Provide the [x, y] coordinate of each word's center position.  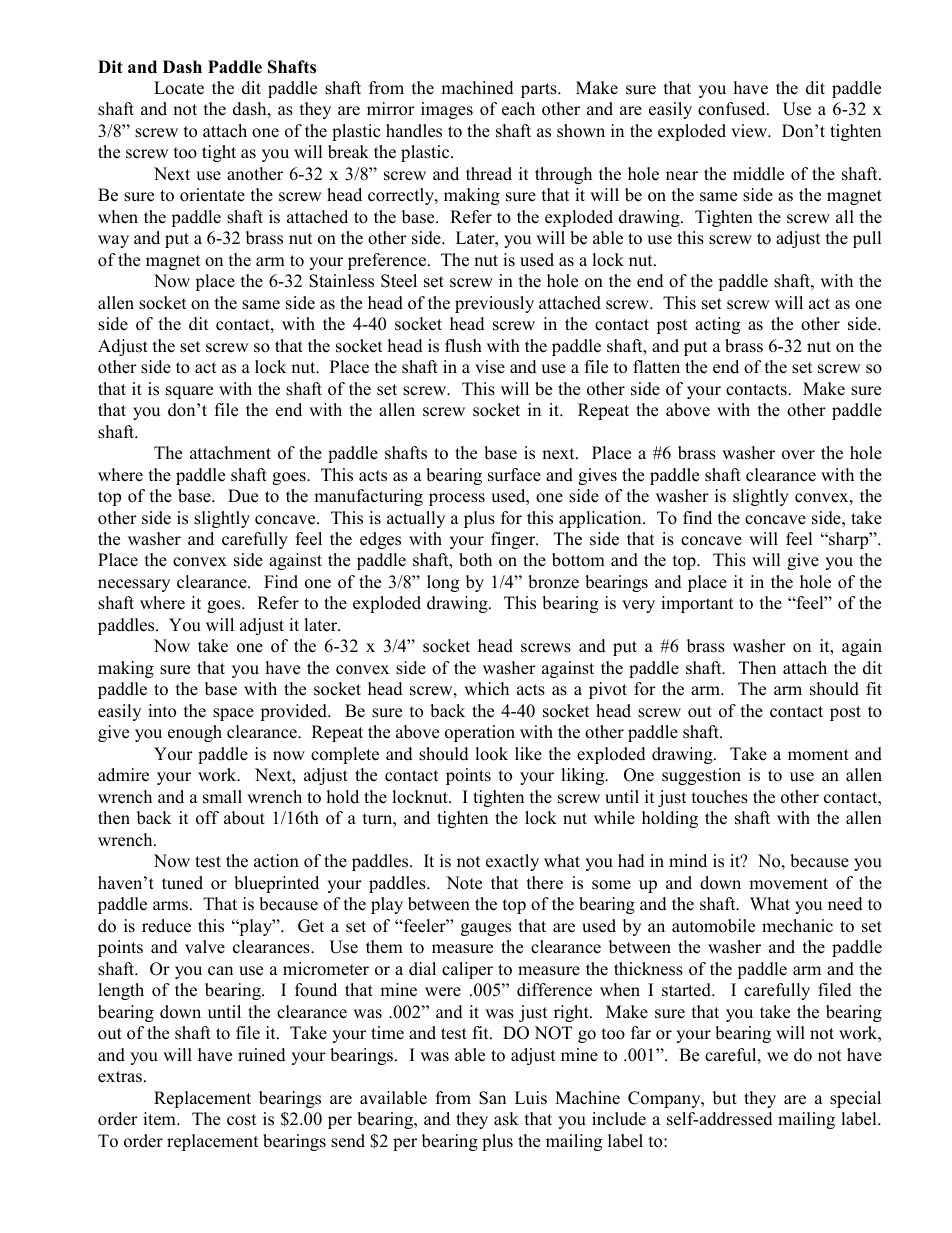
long [443, 583]
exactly [512, 862]
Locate [179, 88]
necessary [134, 585]
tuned [182, 883]
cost [241, 1120]
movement [788, 884]
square [189, 392]
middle [758, 174]
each [518, 109]
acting [717, 325]
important [697, 604]
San [492, 1098]
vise [490, 367]
